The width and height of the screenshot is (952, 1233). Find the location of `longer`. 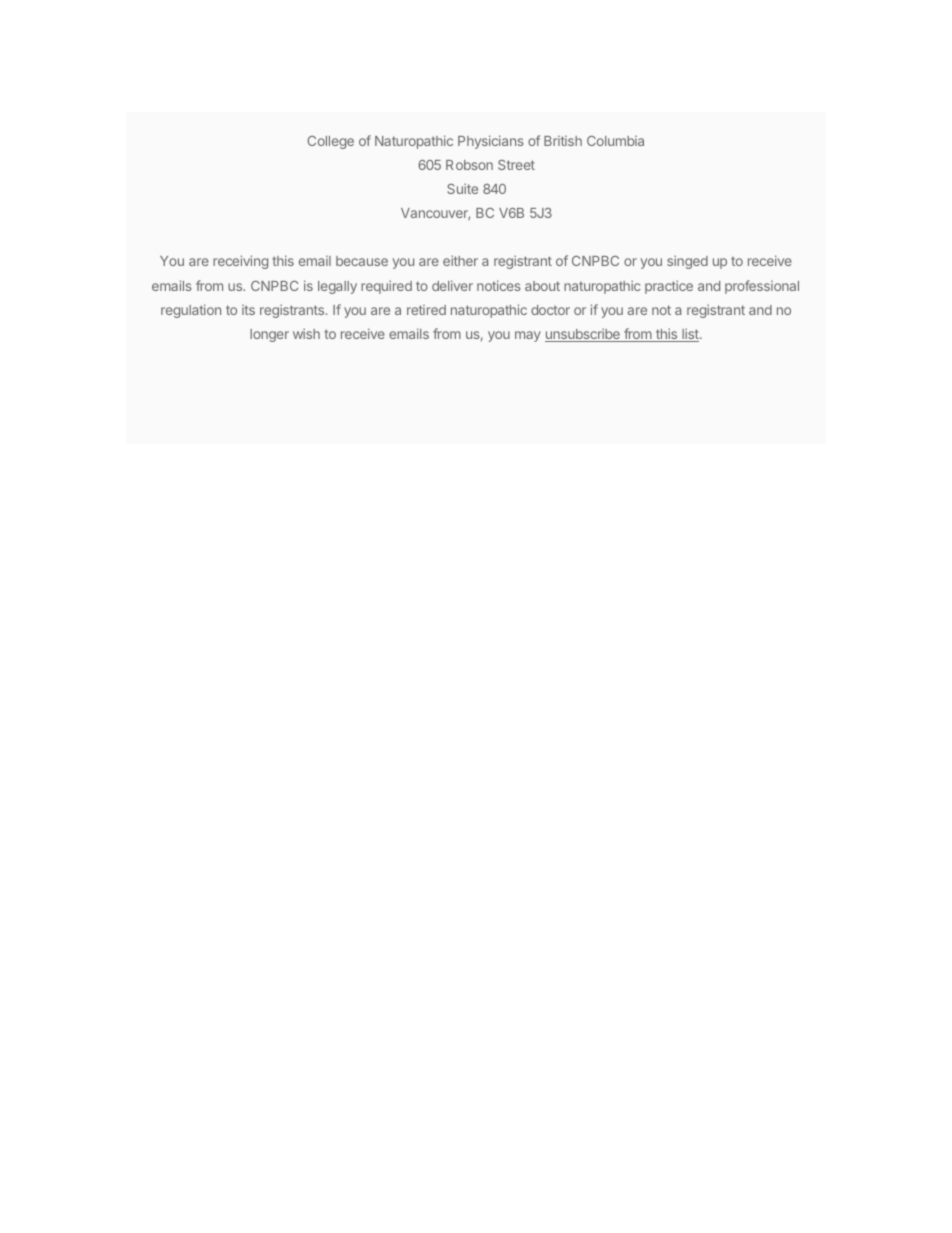

longer is located at coordinates (269, 335).
